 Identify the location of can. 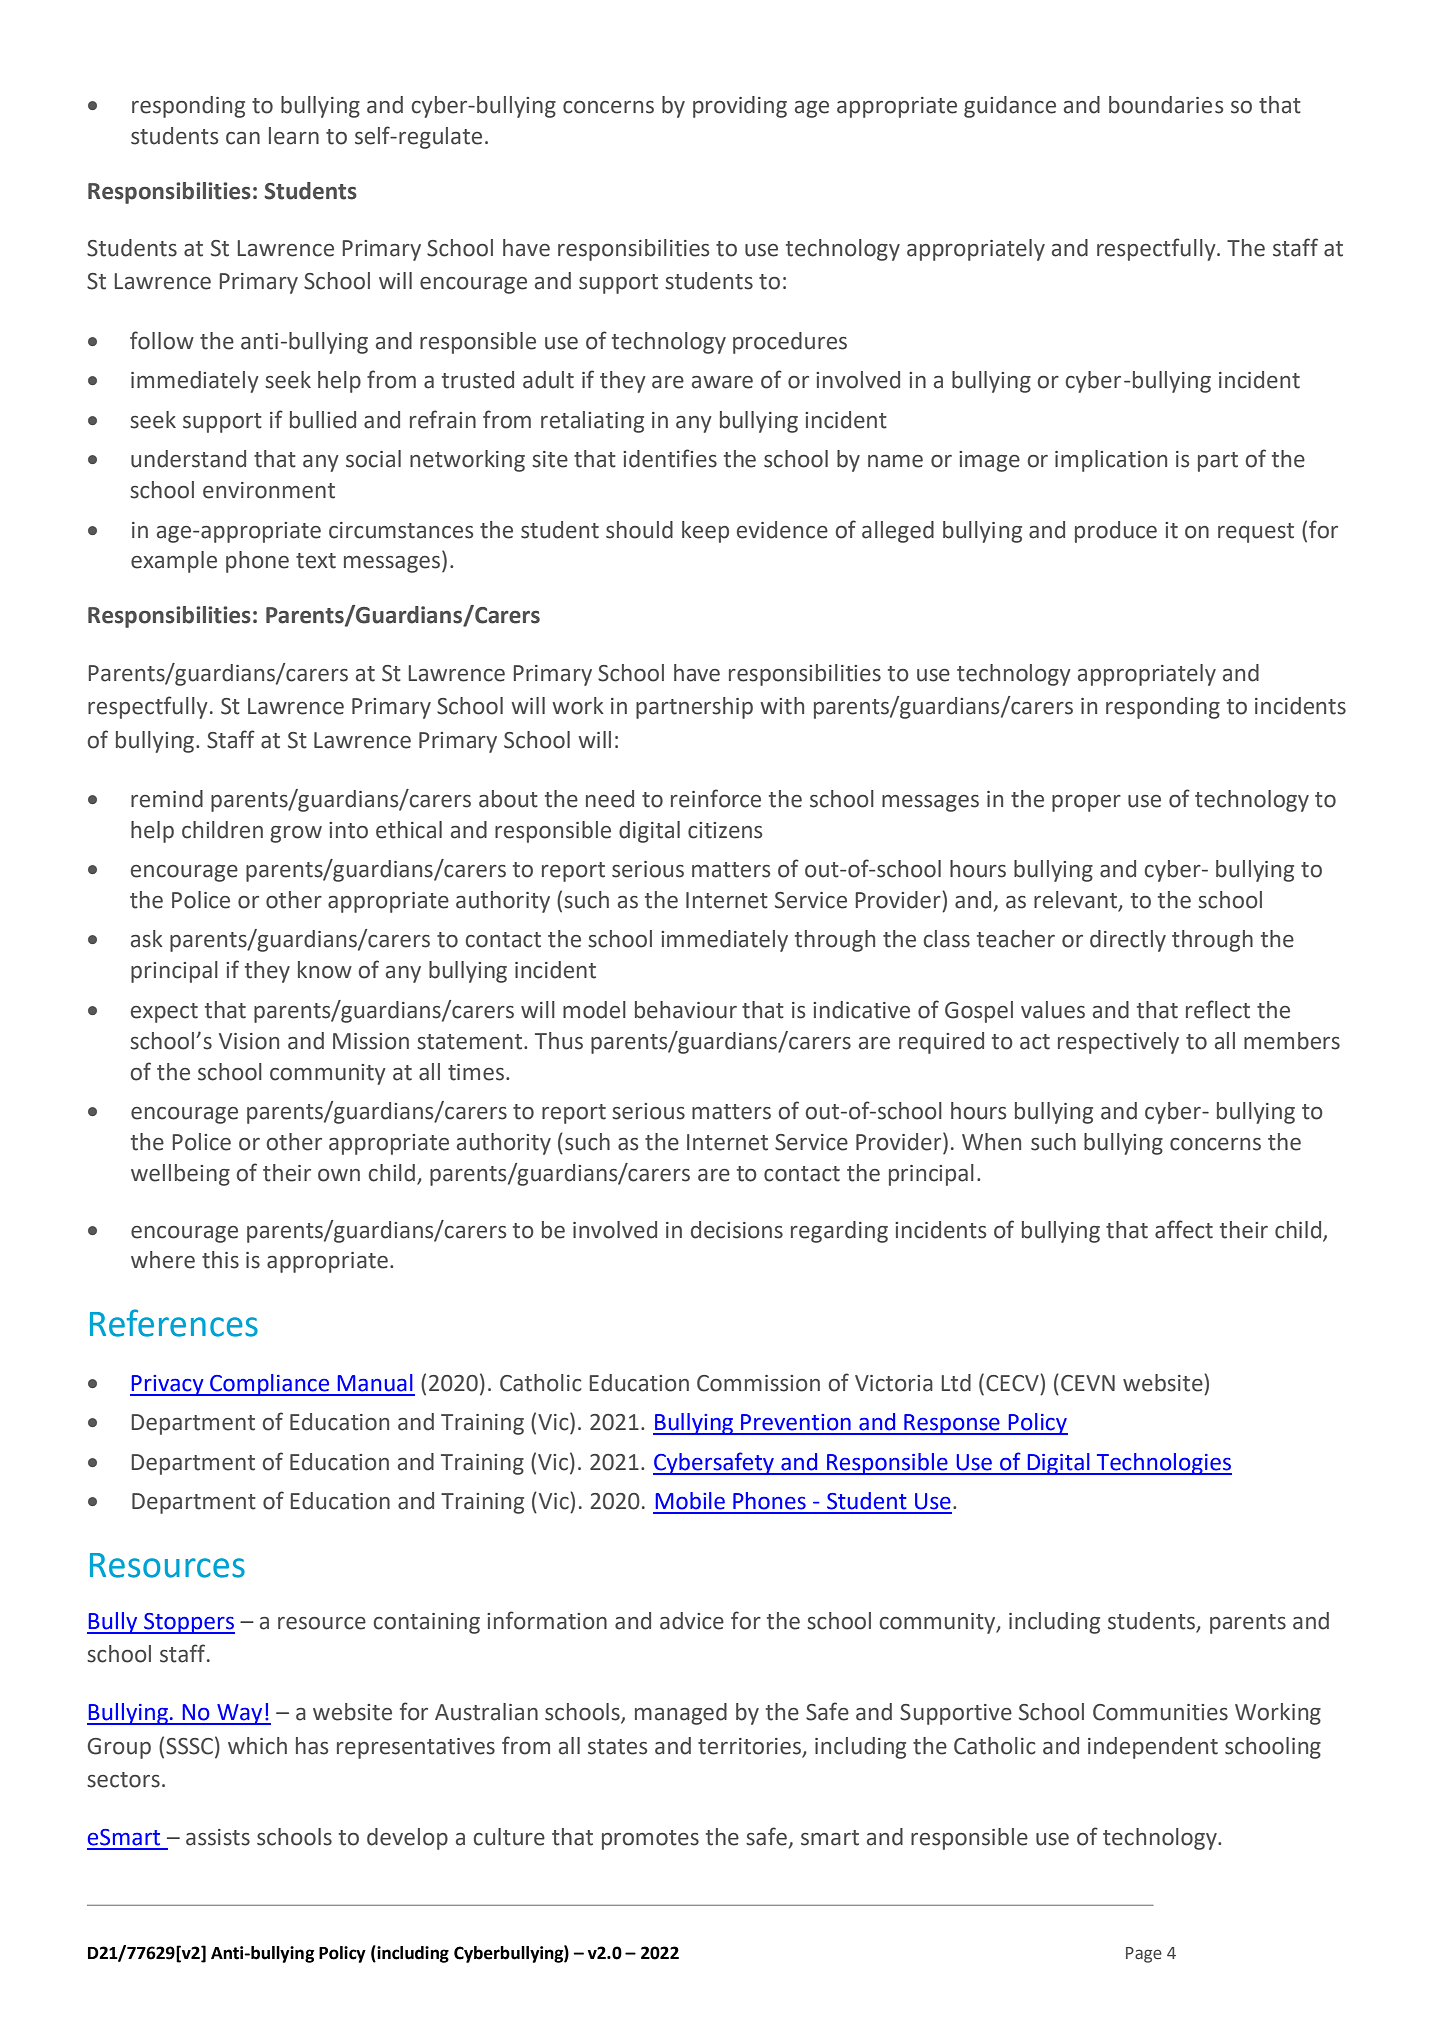
(243, 138).
